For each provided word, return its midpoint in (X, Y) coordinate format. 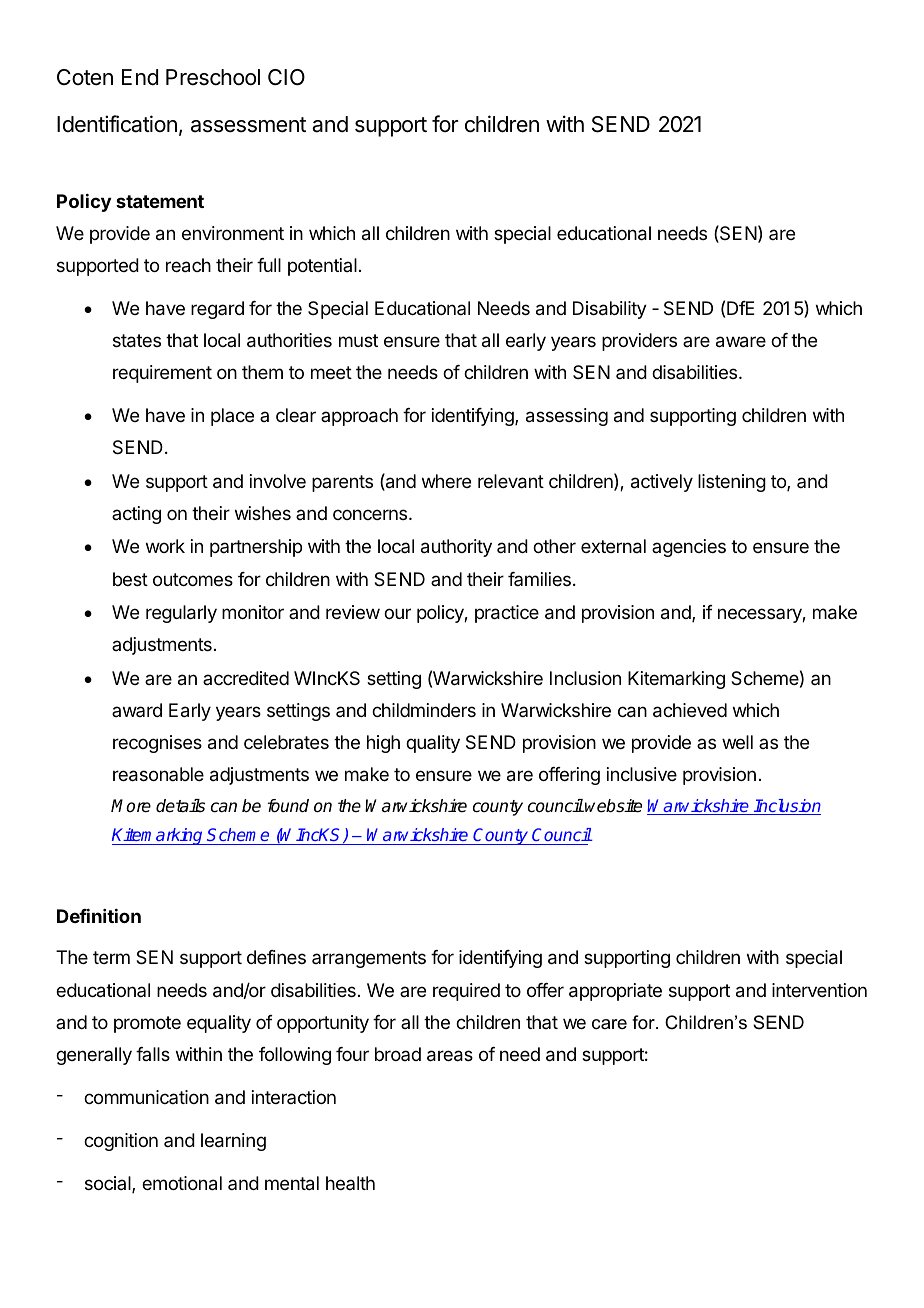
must (358, 340)
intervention (819, 990)
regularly (181, 614)
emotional (182, 1183)
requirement (162, 374)
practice (507, 614)
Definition (99, 916)
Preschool (213, 77)
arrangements (369, 959)
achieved (690, 710)
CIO (286, 77)
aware (741, 342)
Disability (610, 310)
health (350, 1183)
